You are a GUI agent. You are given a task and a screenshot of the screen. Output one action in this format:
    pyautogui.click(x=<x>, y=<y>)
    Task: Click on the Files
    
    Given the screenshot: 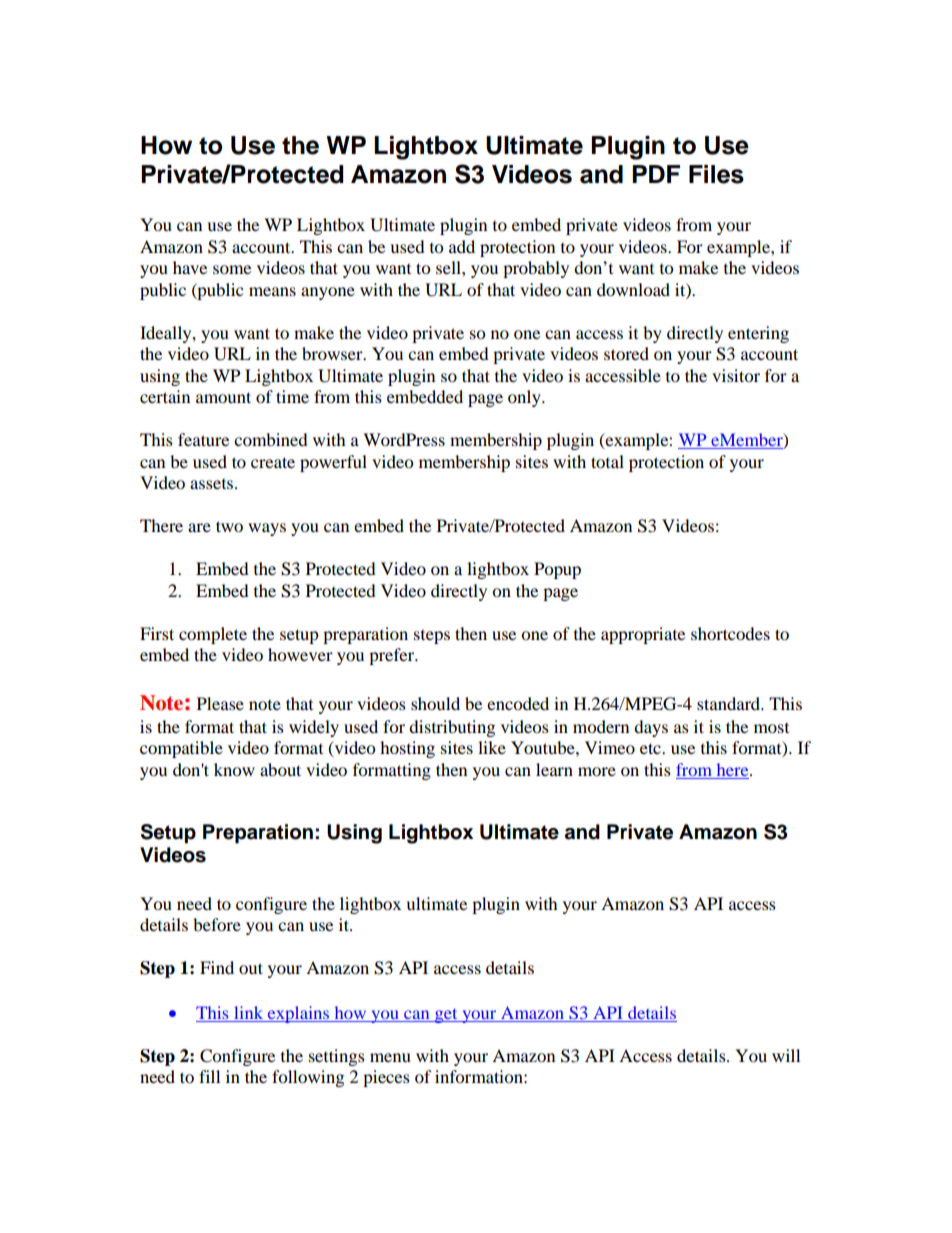 What is the action you would take?
    pyautogui.click(x=716, y=174)
